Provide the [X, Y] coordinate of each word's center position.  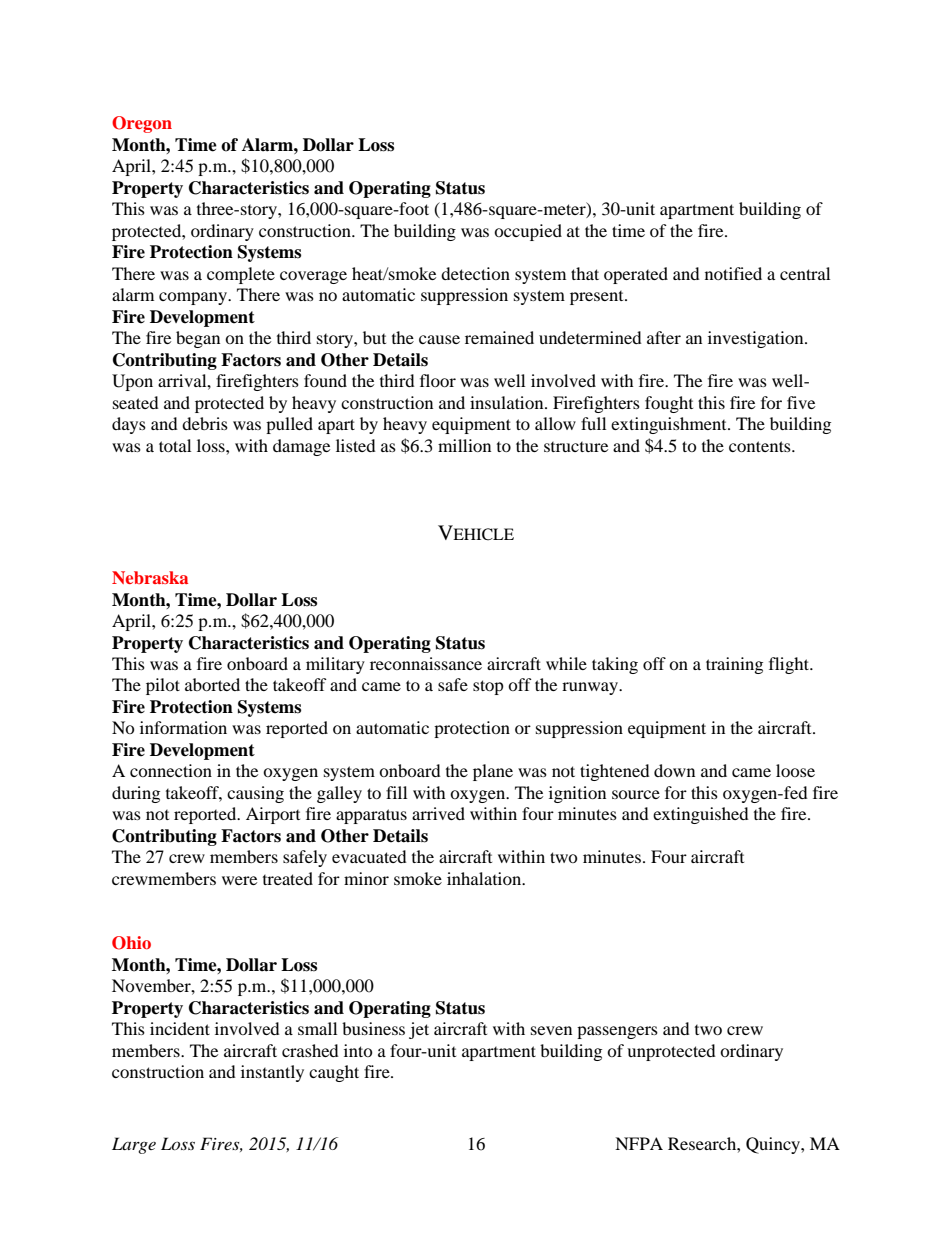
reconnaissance [426, 663]
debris [205, 423]
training [734, 665]
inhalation [485, 878]
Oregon [142, 124]
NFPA [639, 1143]
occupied [528, 232]
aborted [212, 684]
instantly [272, 1073]
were [239, 880]
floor [438, 380]
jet [419, 1030]
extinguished [701, 815]
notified [733, 273]
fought [669, 404]
